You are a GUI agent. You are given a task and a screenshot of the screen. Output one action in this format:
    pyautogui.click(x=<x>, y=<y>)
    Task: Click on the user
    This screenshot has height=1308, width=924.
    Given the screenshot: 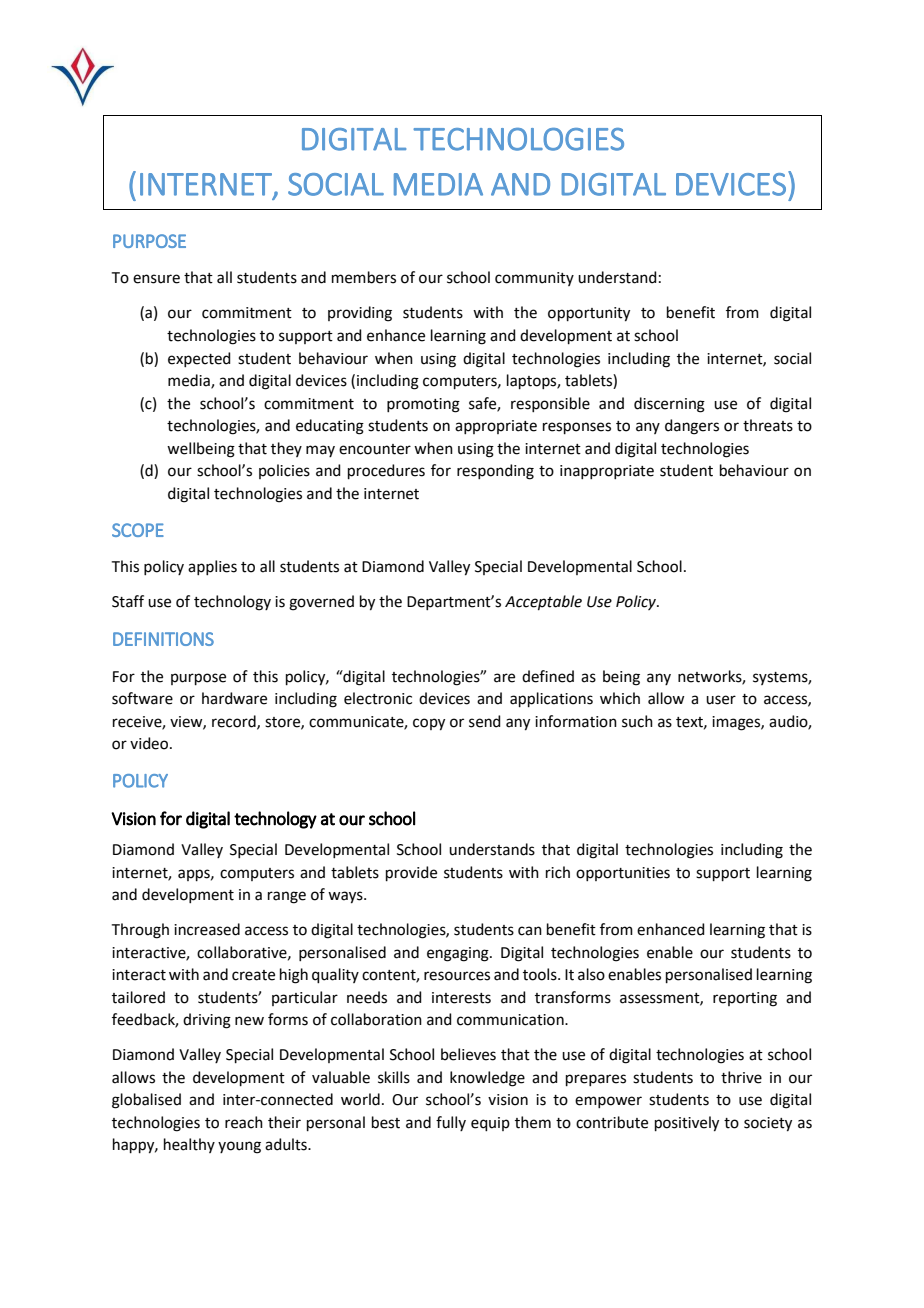 What is the action you would take?
    pyautogui.click(x=721, y=700)
